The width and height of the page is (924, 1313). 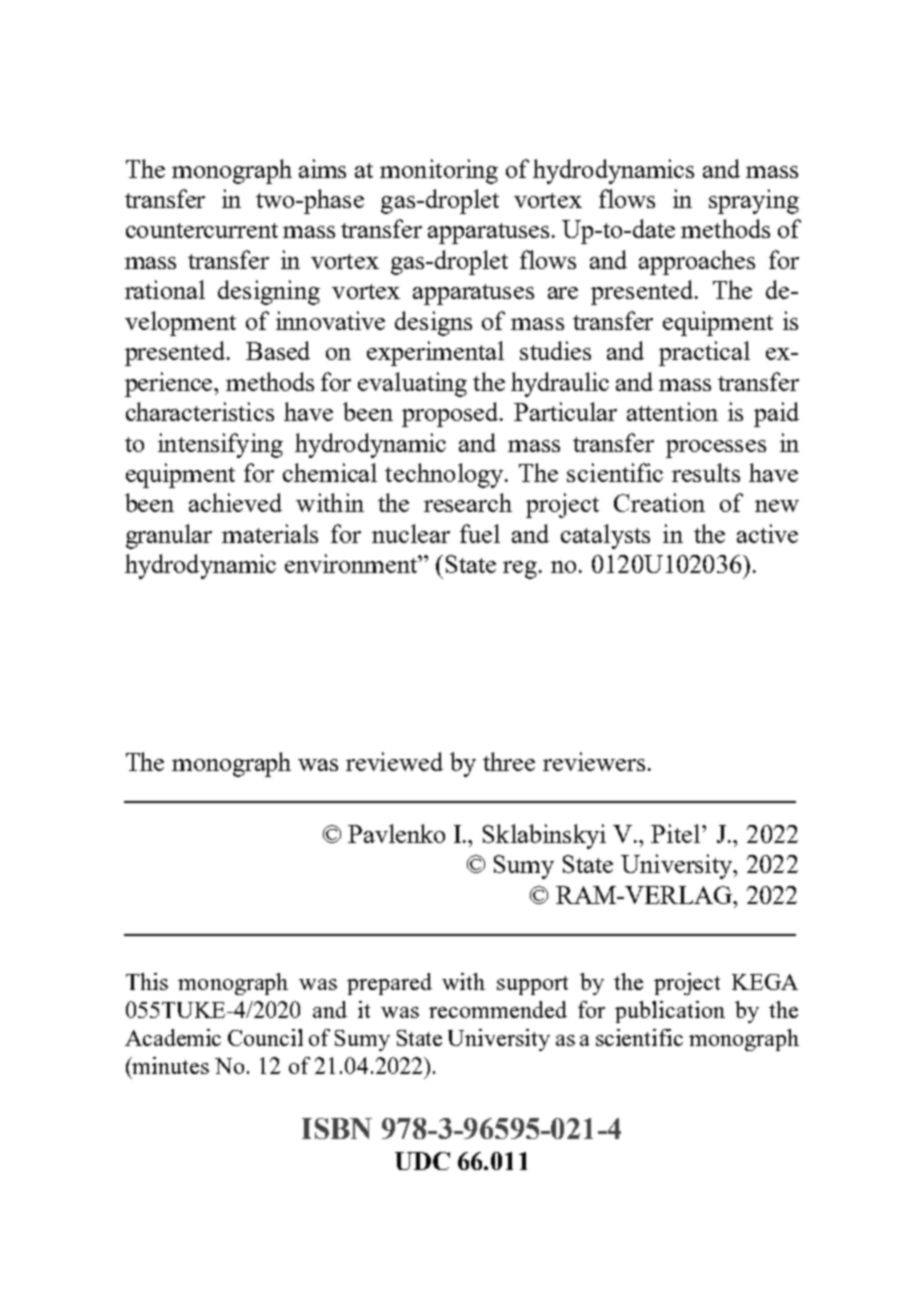 What do you see at coordinates (754, 201) in the page?
I see `spraying` at bounding box center [754, 201].
